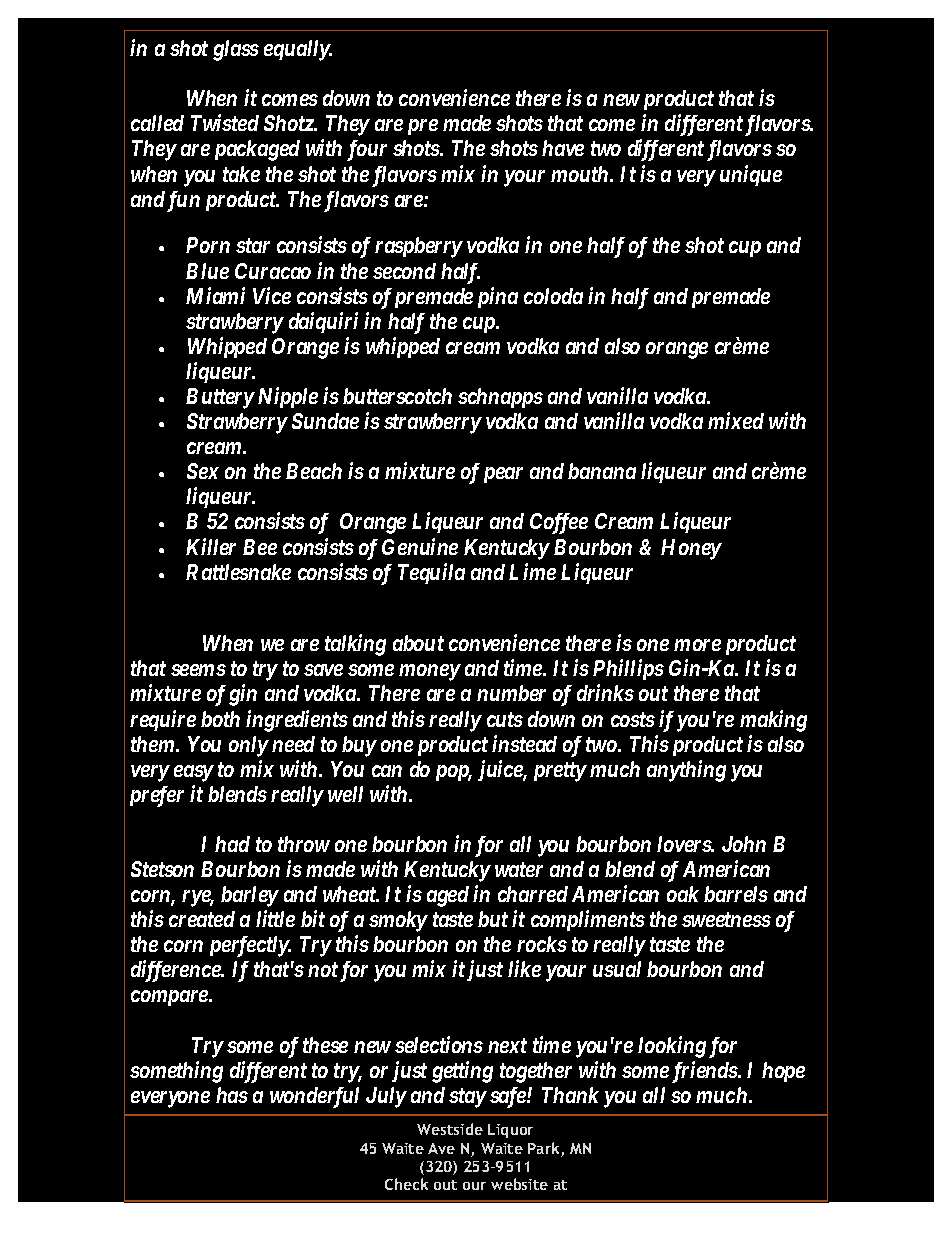 This page has width=952, height=1233. What do you see at coordinates (450, 1129) in the page?
I see `Westside` at bounding box center [450, 1129].
